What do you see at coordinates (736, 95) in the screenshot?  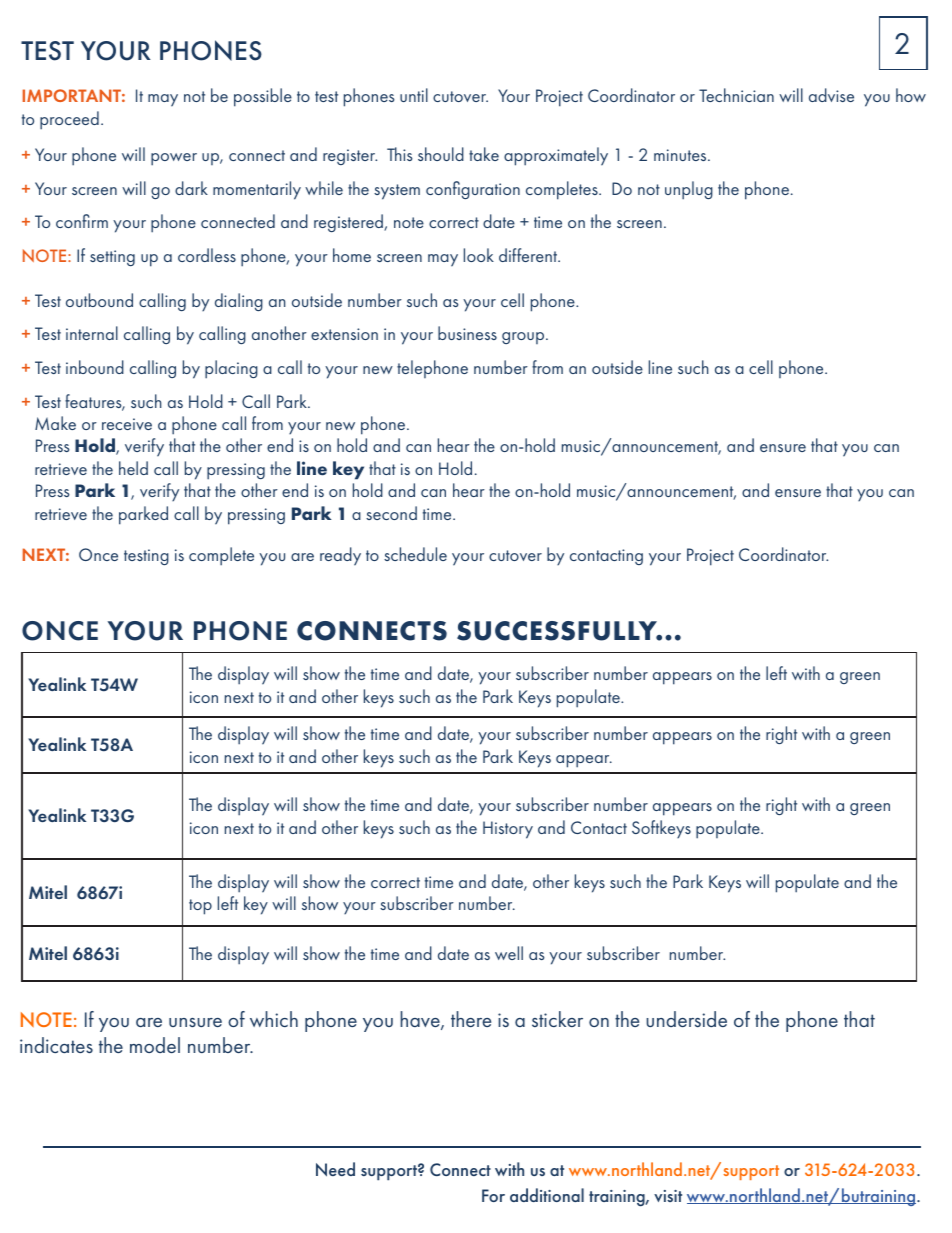 I see `Technician` at bounding box center [736, 95].
